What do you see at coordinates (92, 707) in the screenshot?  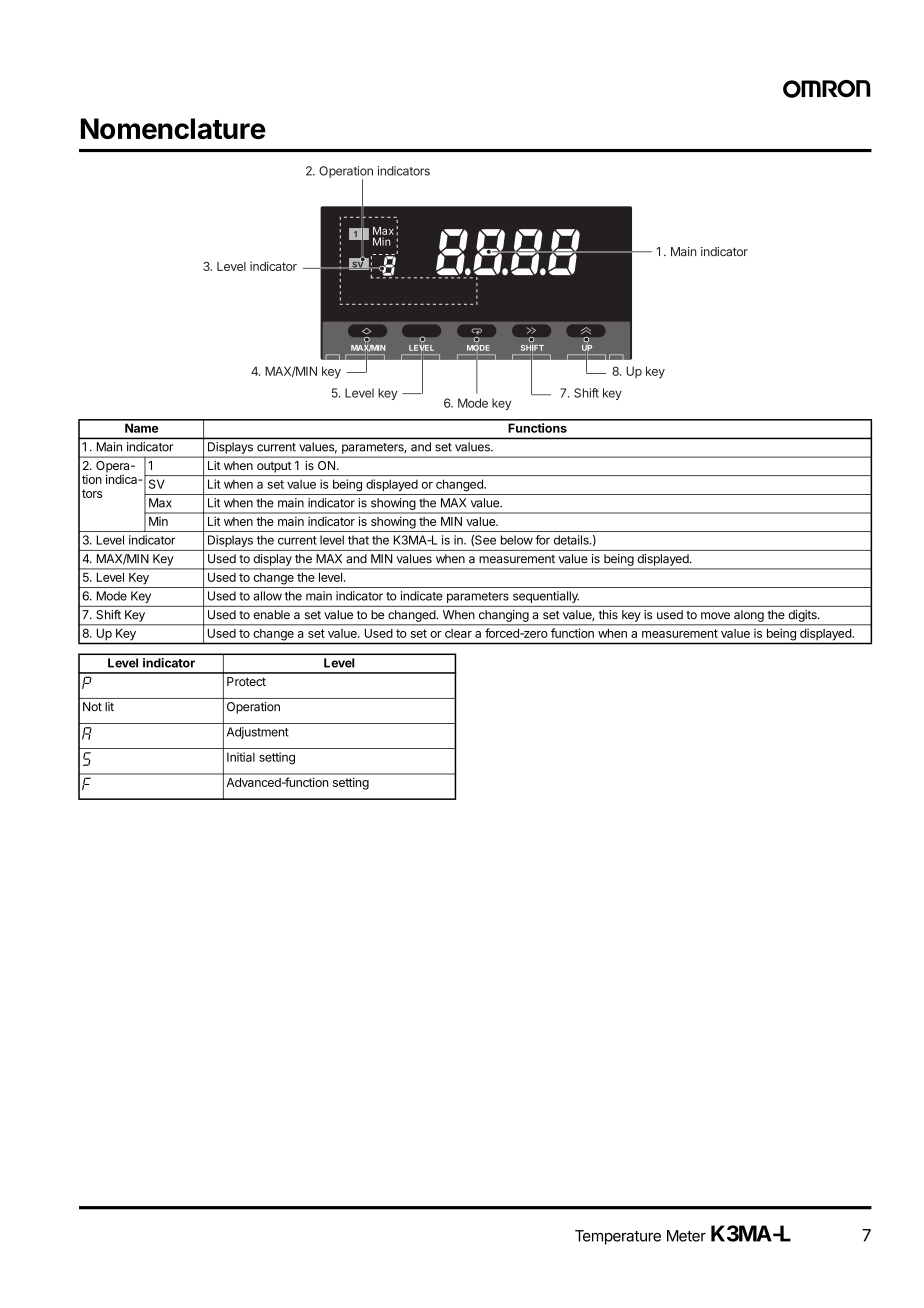 I see `Not` at bounding box center [92, 707].
